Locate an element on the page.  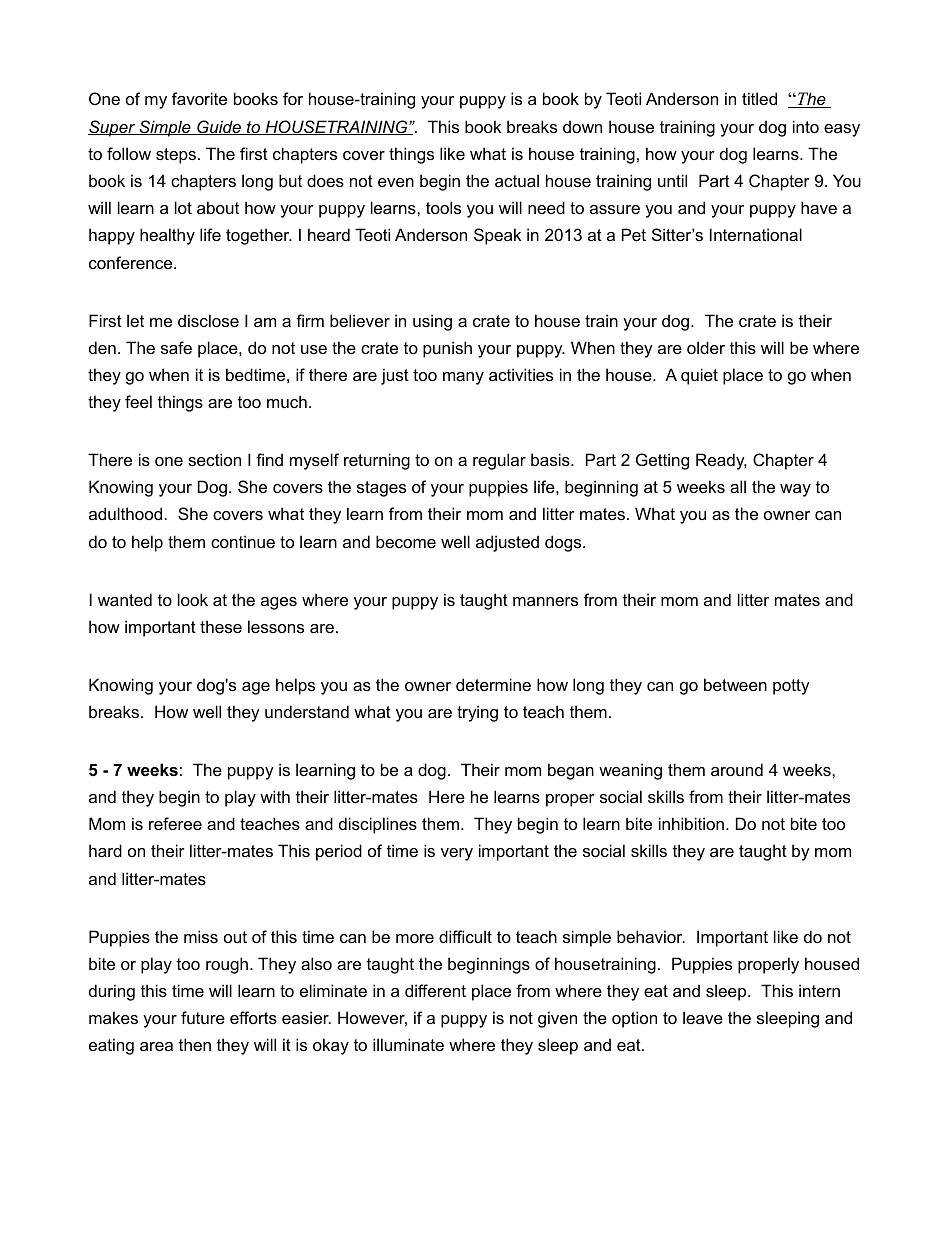
all is located at coordinates (738, 486).
